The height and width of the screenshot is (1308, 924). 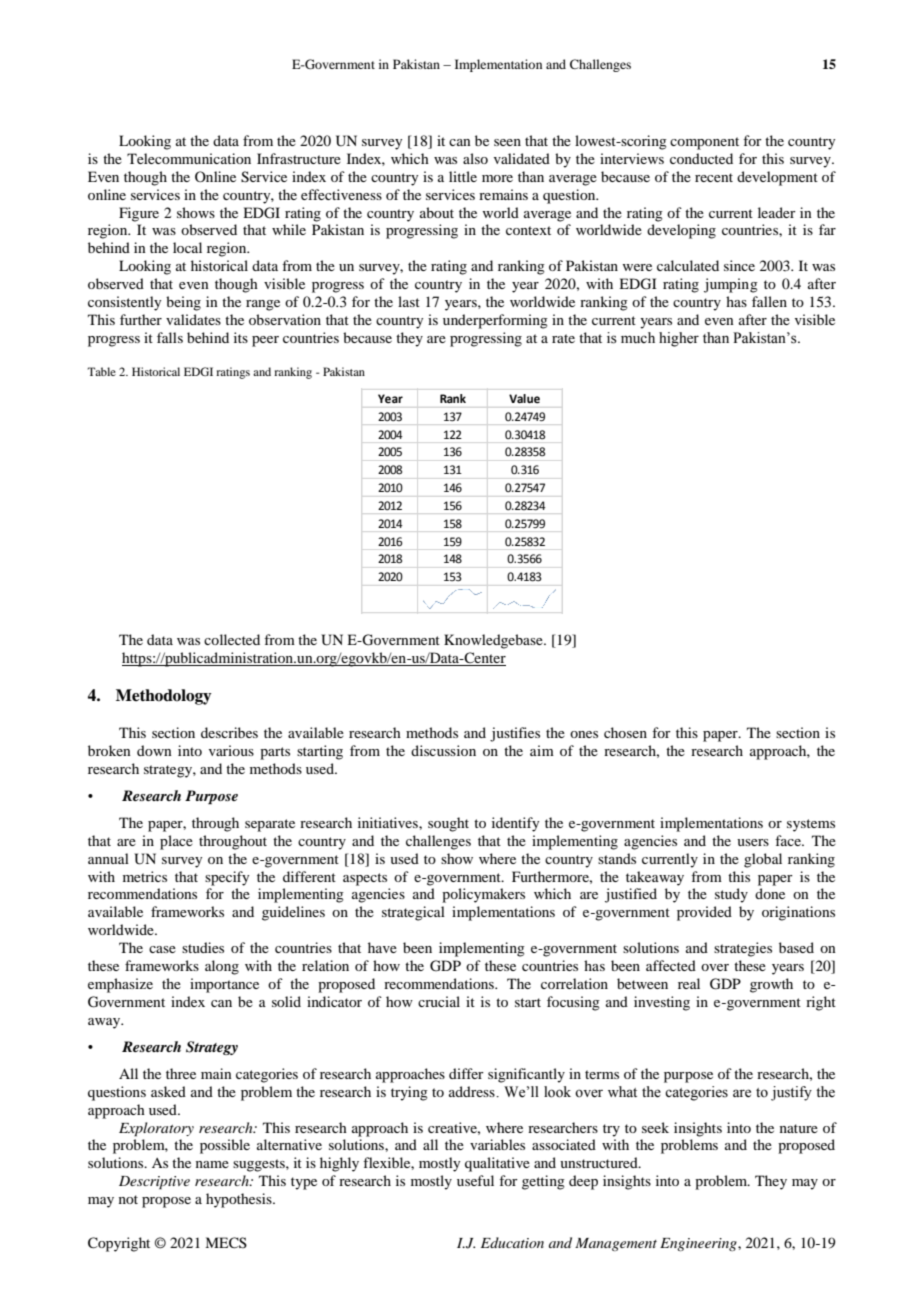 I want to click on Value, so click(x=524, y=398).
